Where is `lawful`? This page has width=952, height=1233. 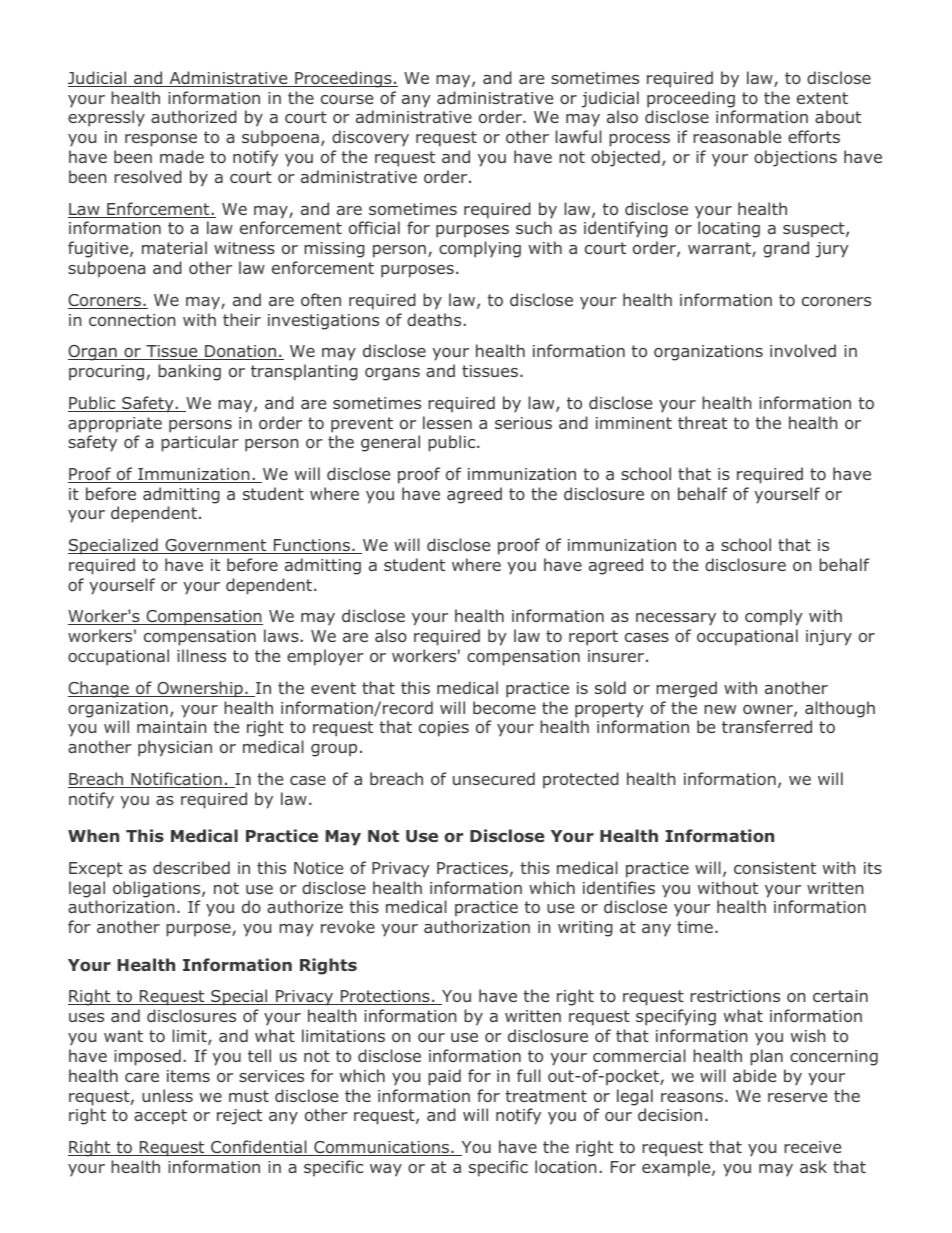
lawful is located at coordinates (579, 136).
